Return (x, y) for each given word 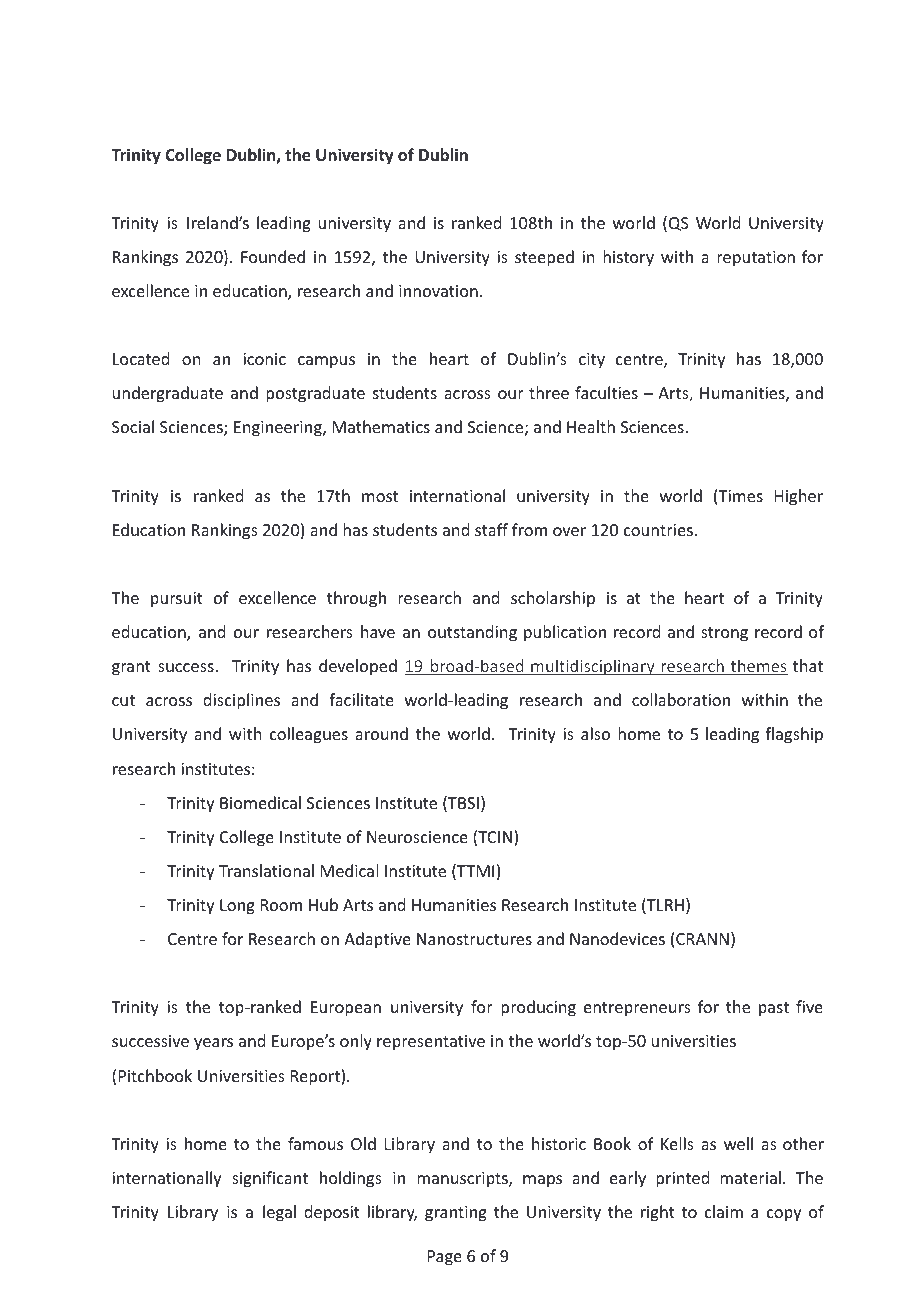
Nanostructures (474, 939)
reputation (756, 259)
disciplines (241, 701)
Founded (273, 256)
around (381, 733)
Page (445, 1258)
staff (491, 529)
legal (279, 1213)
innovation (438, 291)
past (774, 1009)
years (213, 1044)
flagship (794, 735)
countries (658, 530)
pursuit (177, 600)
